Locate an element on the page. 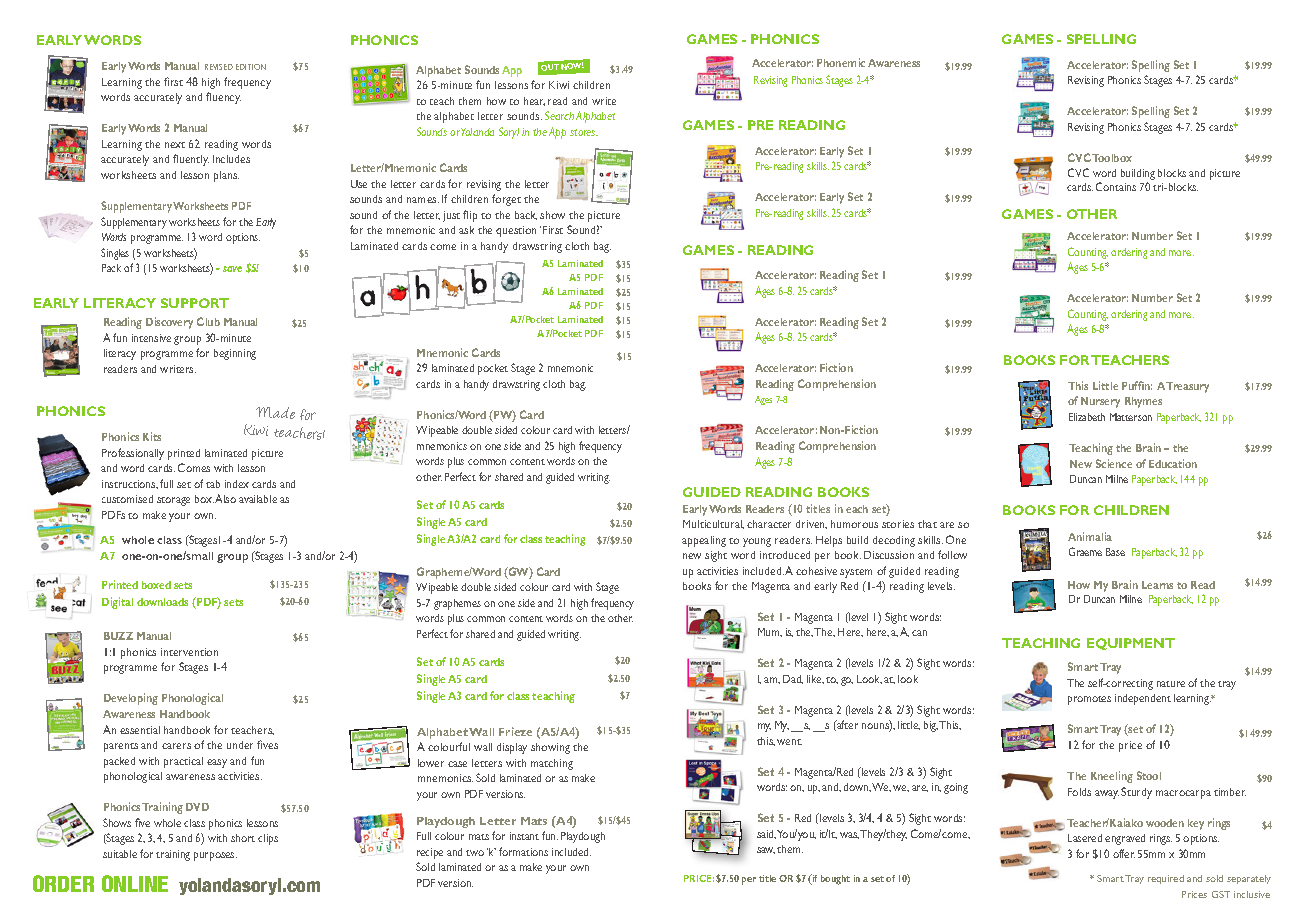  intervention is located at coordinates (189, 652).
